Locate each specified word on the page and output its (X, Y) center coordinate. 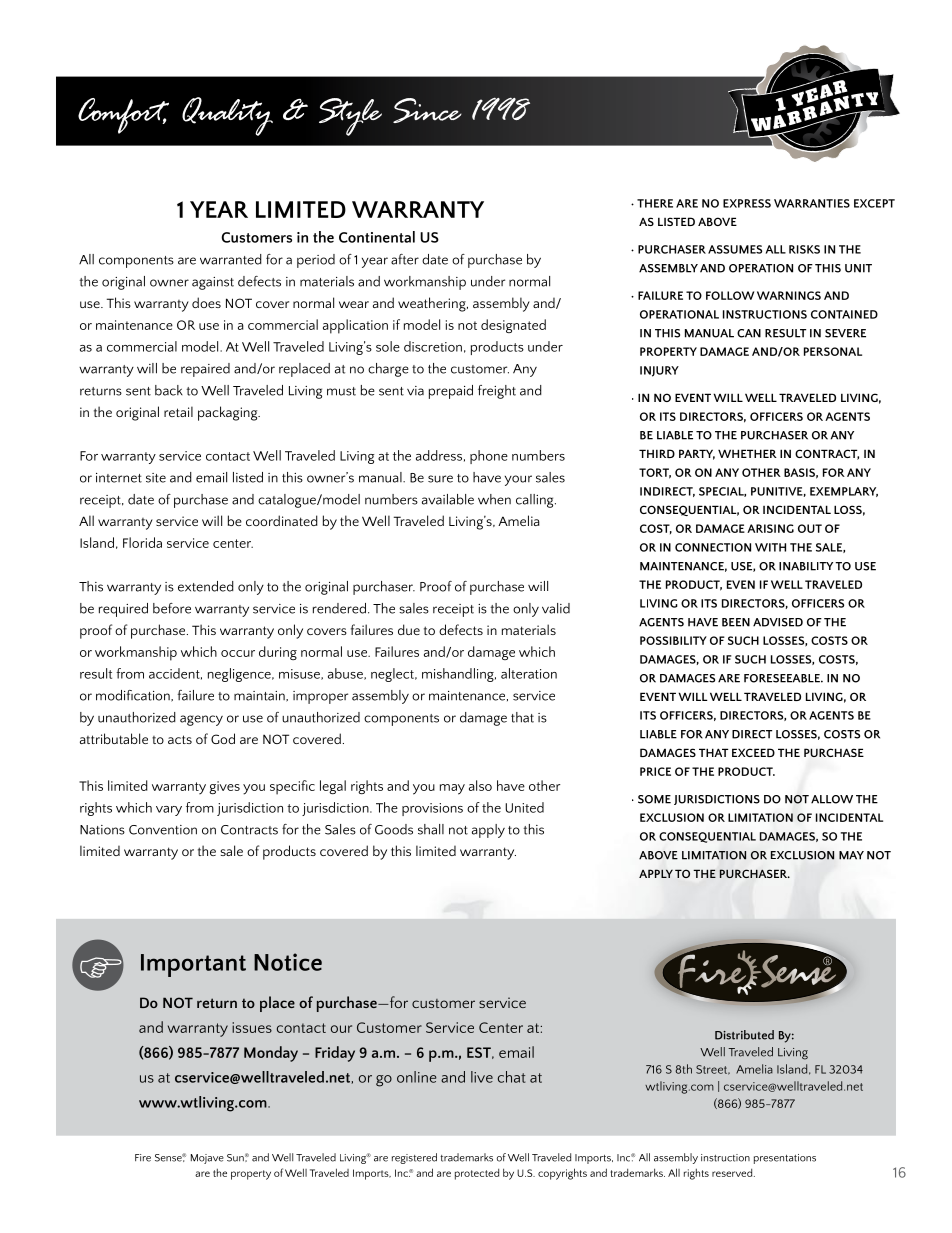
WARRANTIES (812, 203)
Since (427, 110)
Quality (227, 116)
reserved (733, 1173)
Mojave (207, 1159)
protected (477, 1174)
